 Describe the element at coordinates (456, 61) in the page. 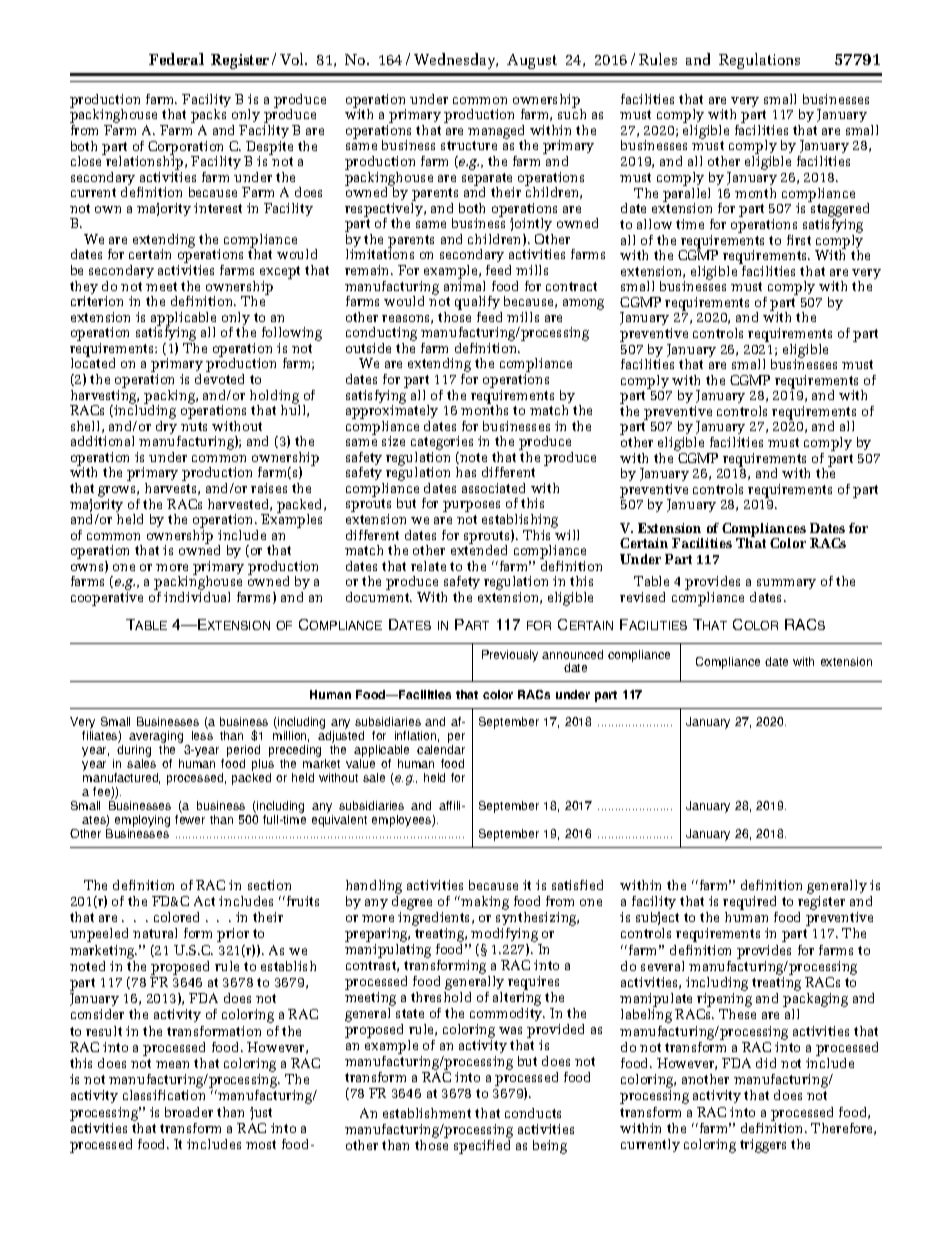

I see `Wednesday` at that location.
